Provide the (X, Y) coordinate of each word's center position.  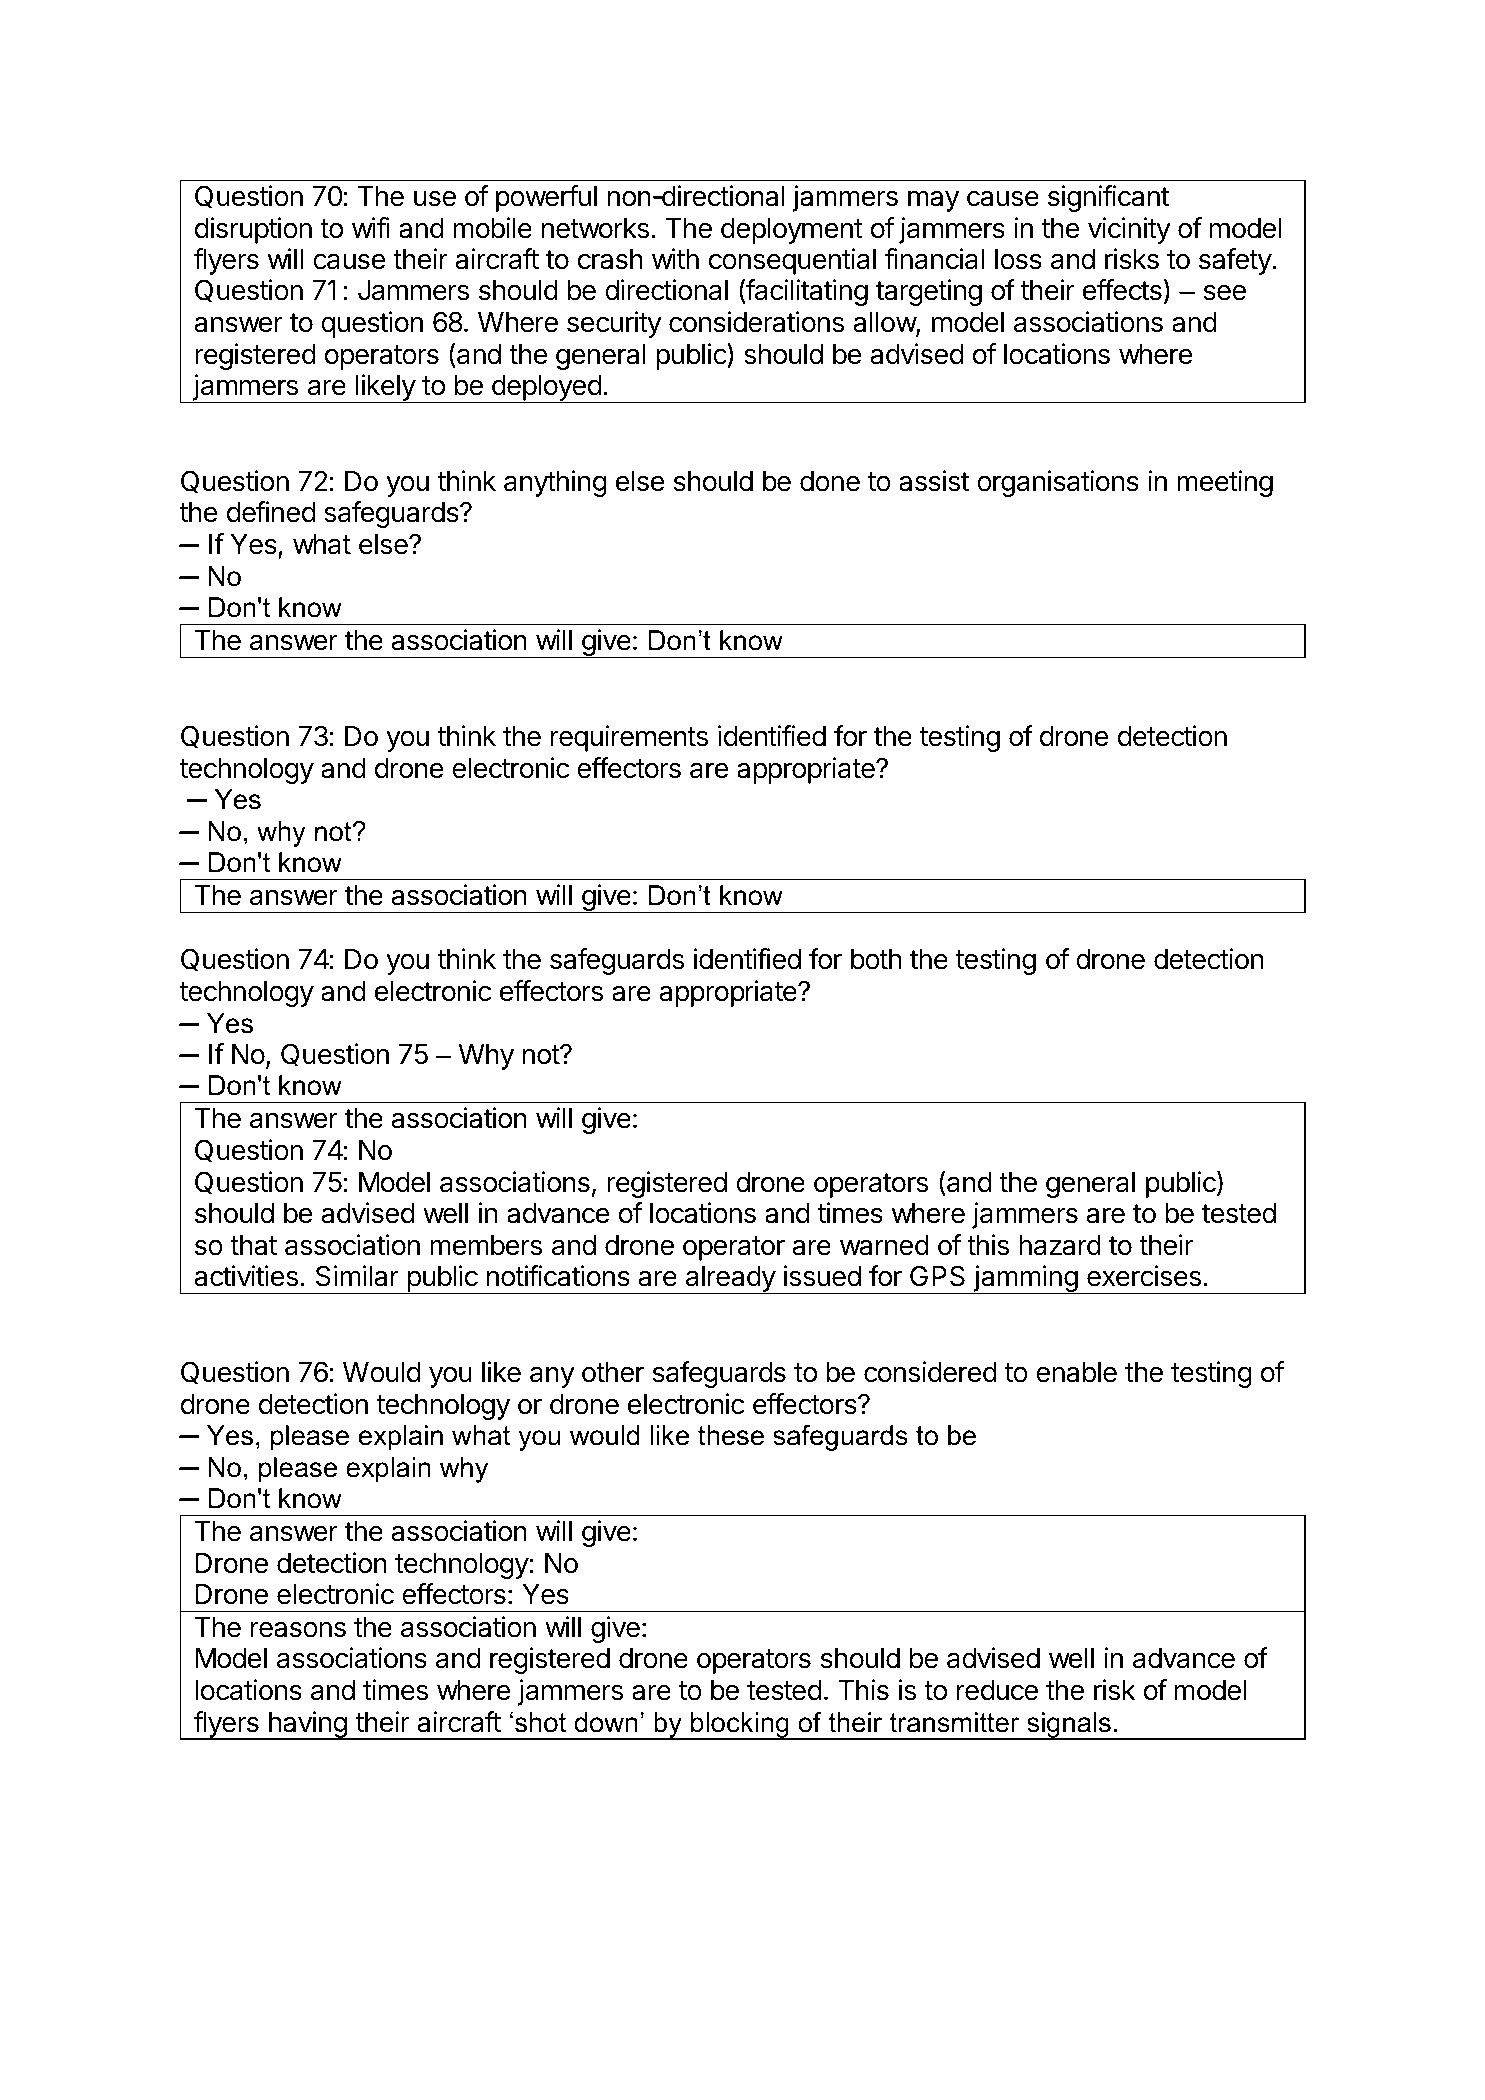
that (253, 1245)
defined (271, 512)
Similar (357, 1276)
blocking (740, 1726)
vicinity (1129, 230)
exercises (1144, 1276)
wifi (371, 227)
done (830, 481)
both (876, 959)
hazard (1060, 1245)
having (307, 1725)
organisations (1058, 483)
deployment (792, 231)
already (730, 1280)
